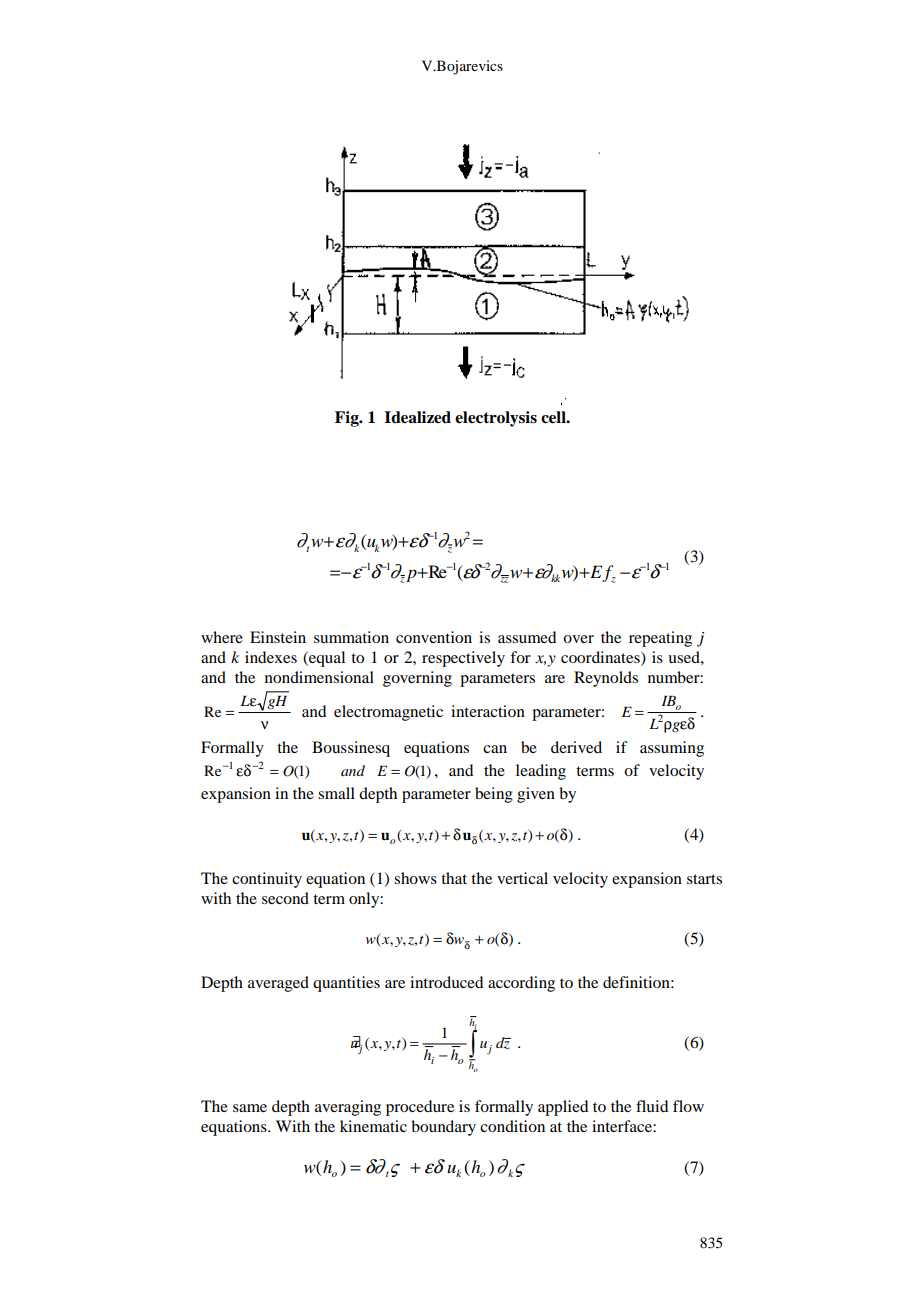 This screenshot has height=1308, width=924. I want to click on repeating, so click(660, 639).
